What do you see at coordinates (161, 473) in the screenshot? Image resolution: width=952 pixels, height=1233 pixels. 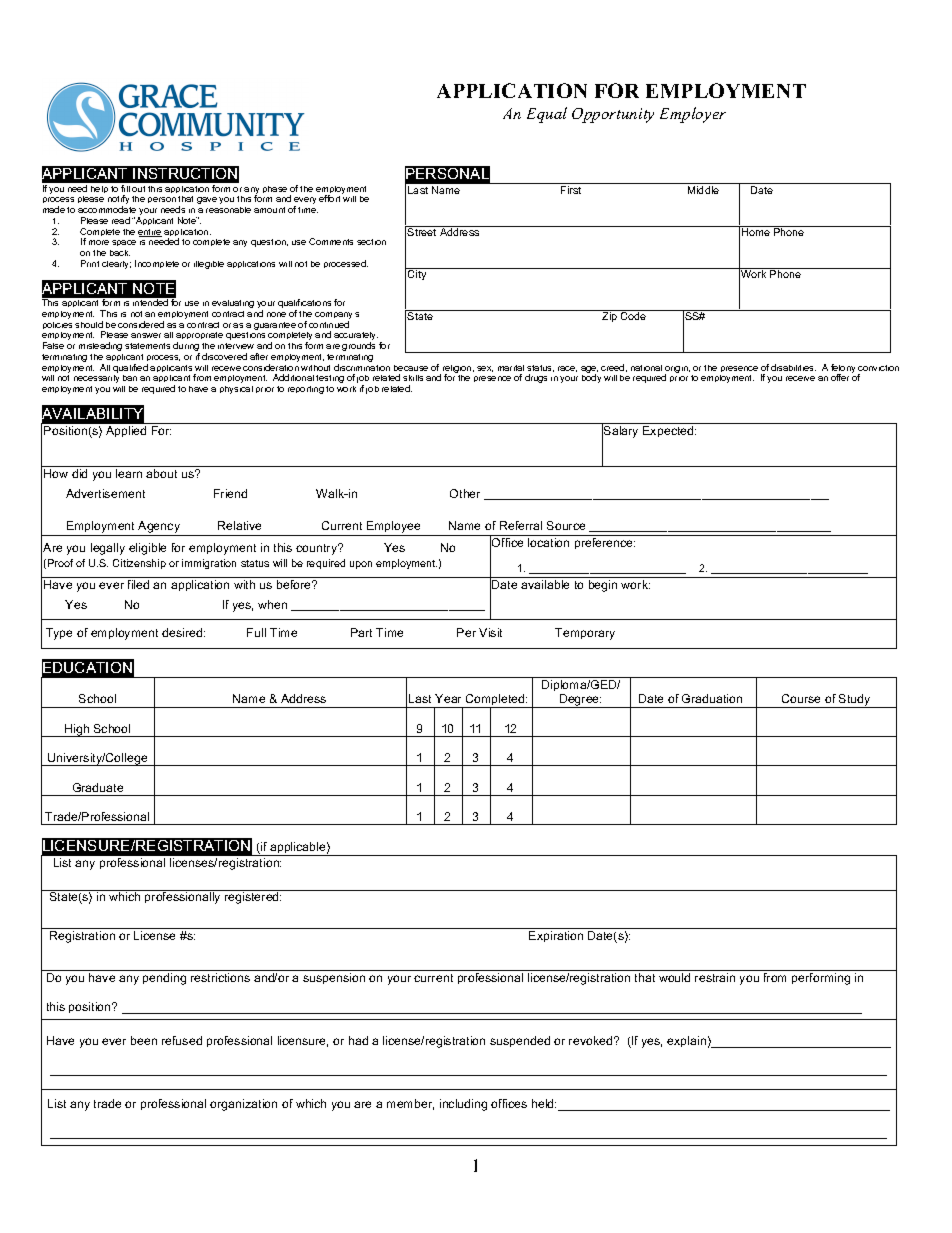 I see `about` at bounding box center [161, 473].
